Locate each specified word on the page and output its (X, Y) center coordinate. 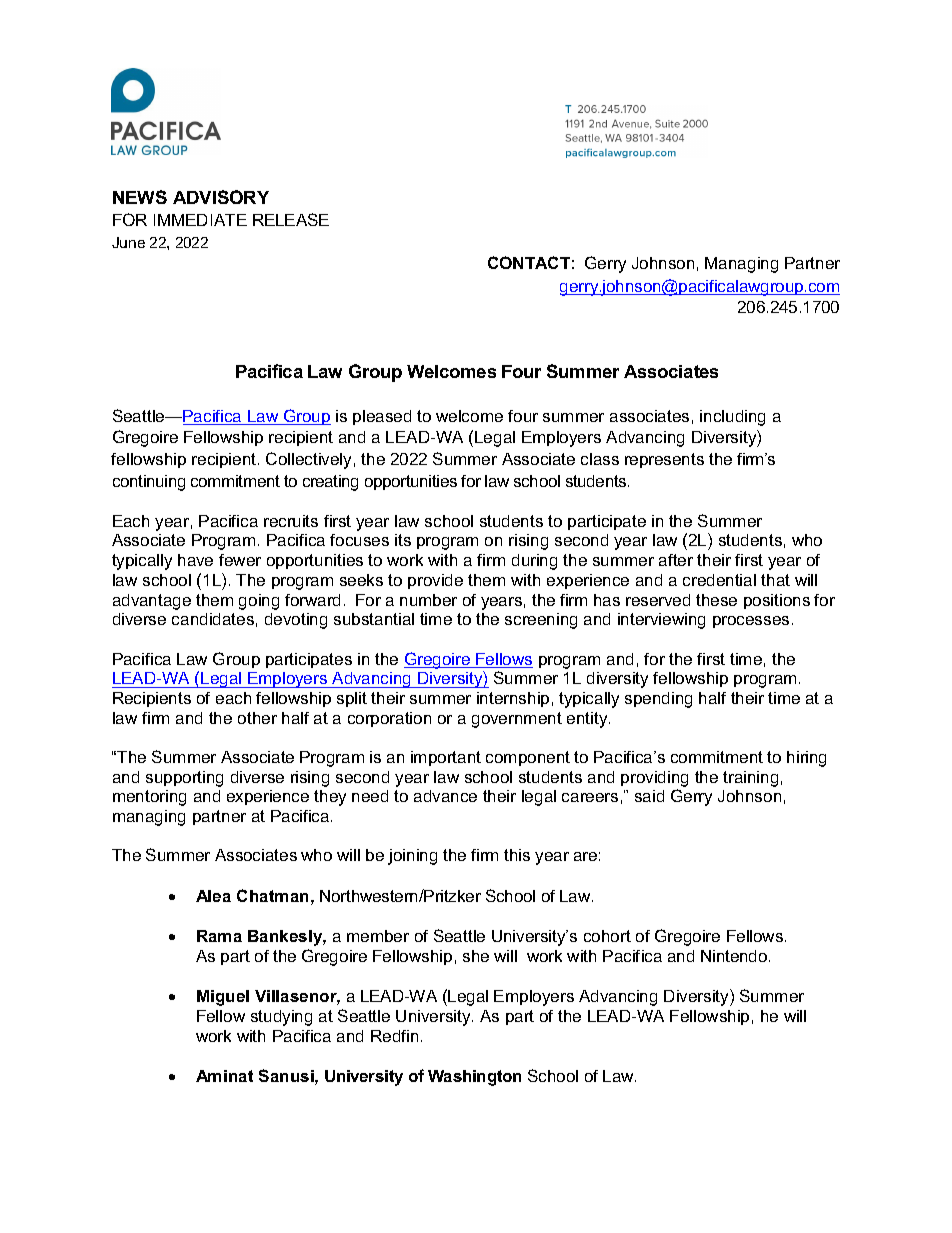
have (195, 560)
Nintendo (735, 956)
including (732, 418)
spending (658, 700)
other (257, 718)
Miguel (223, 998)
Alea (213, 896)
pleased (382, 417)
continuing (149, 483)
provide (435, 581)
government (517, 720)
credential (719, 580)
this (517, 855)
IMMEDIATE (200, 220)
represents (664, 460)
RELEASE (291, 219)
